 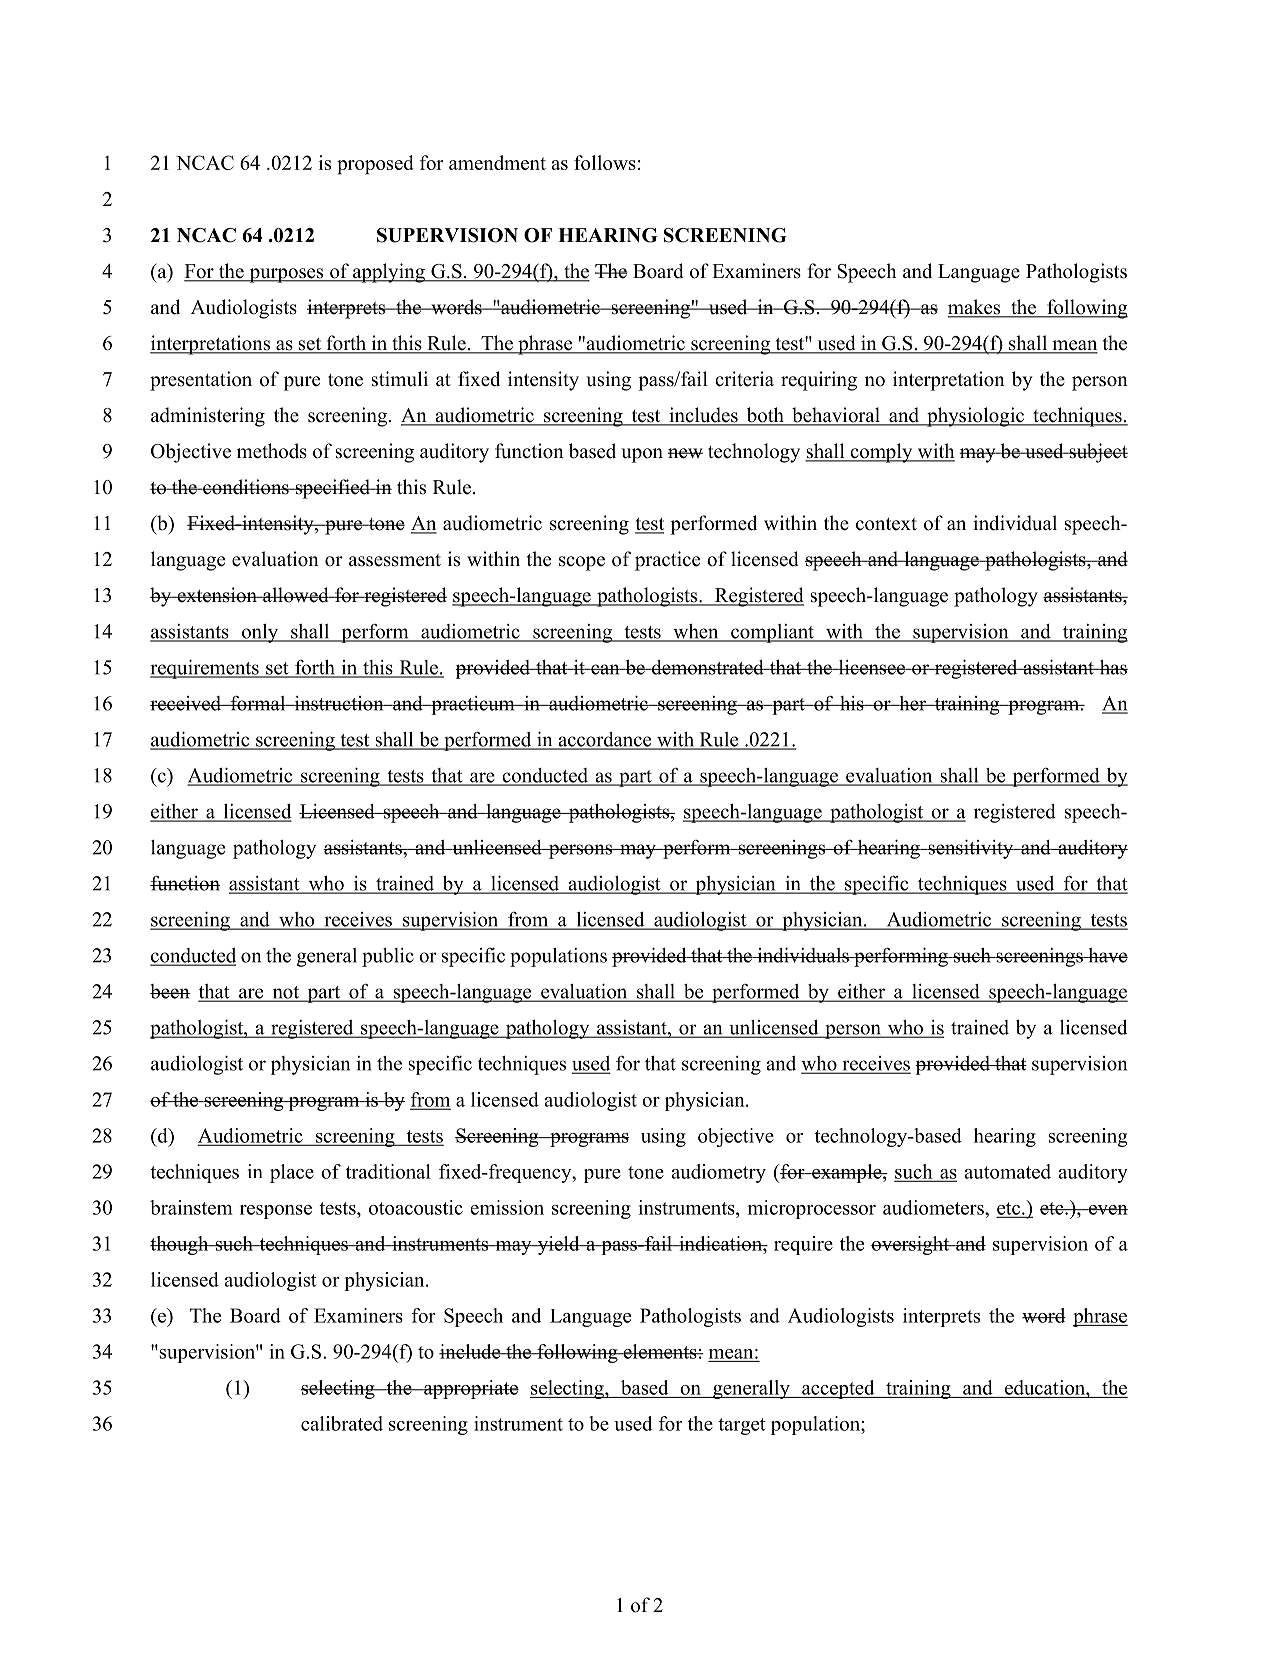 I want to click on follows, so click(x=605, y=162).
